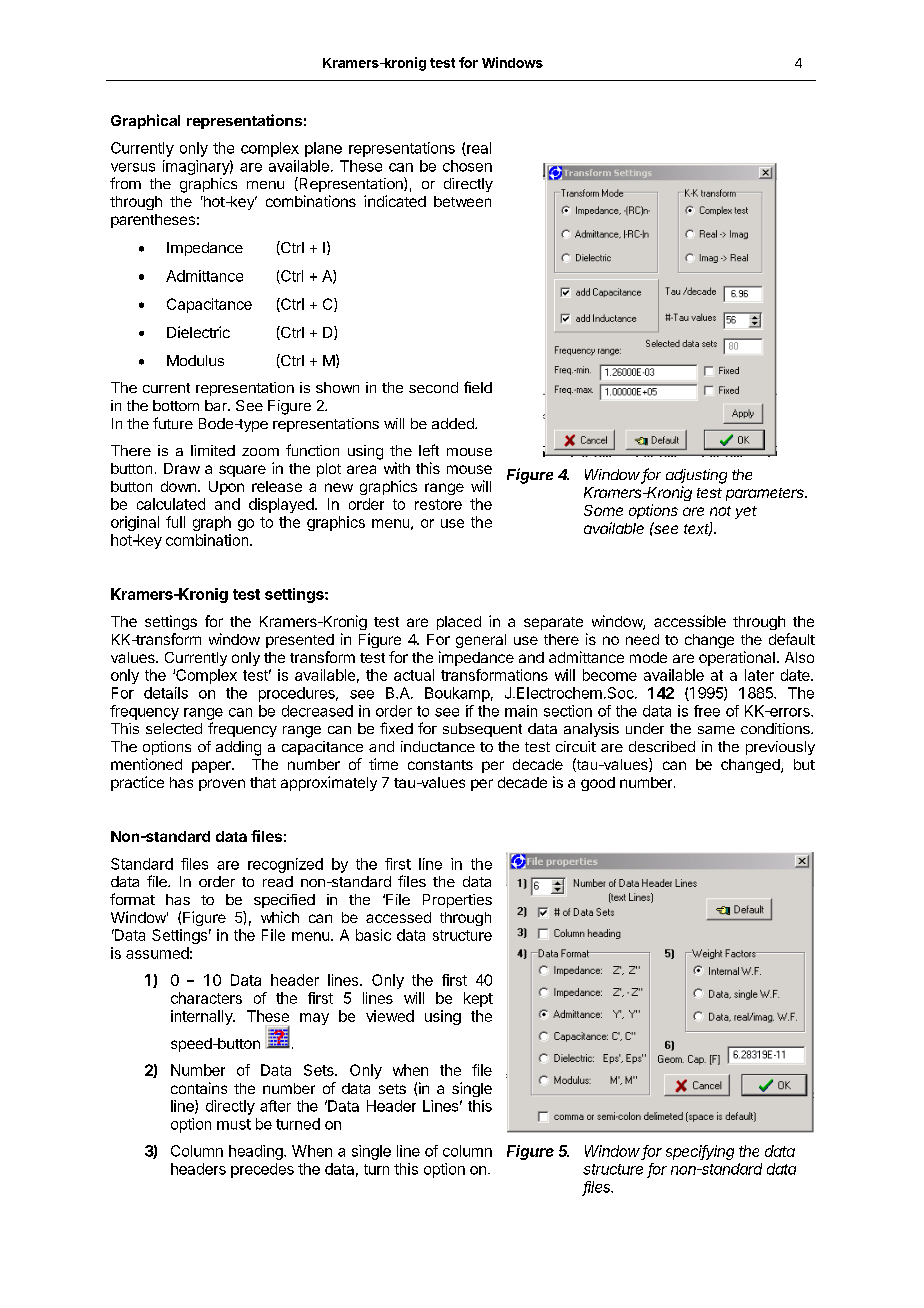  Describe the element at coordinates (133, 167) in the page. I see `versus` at that location.
